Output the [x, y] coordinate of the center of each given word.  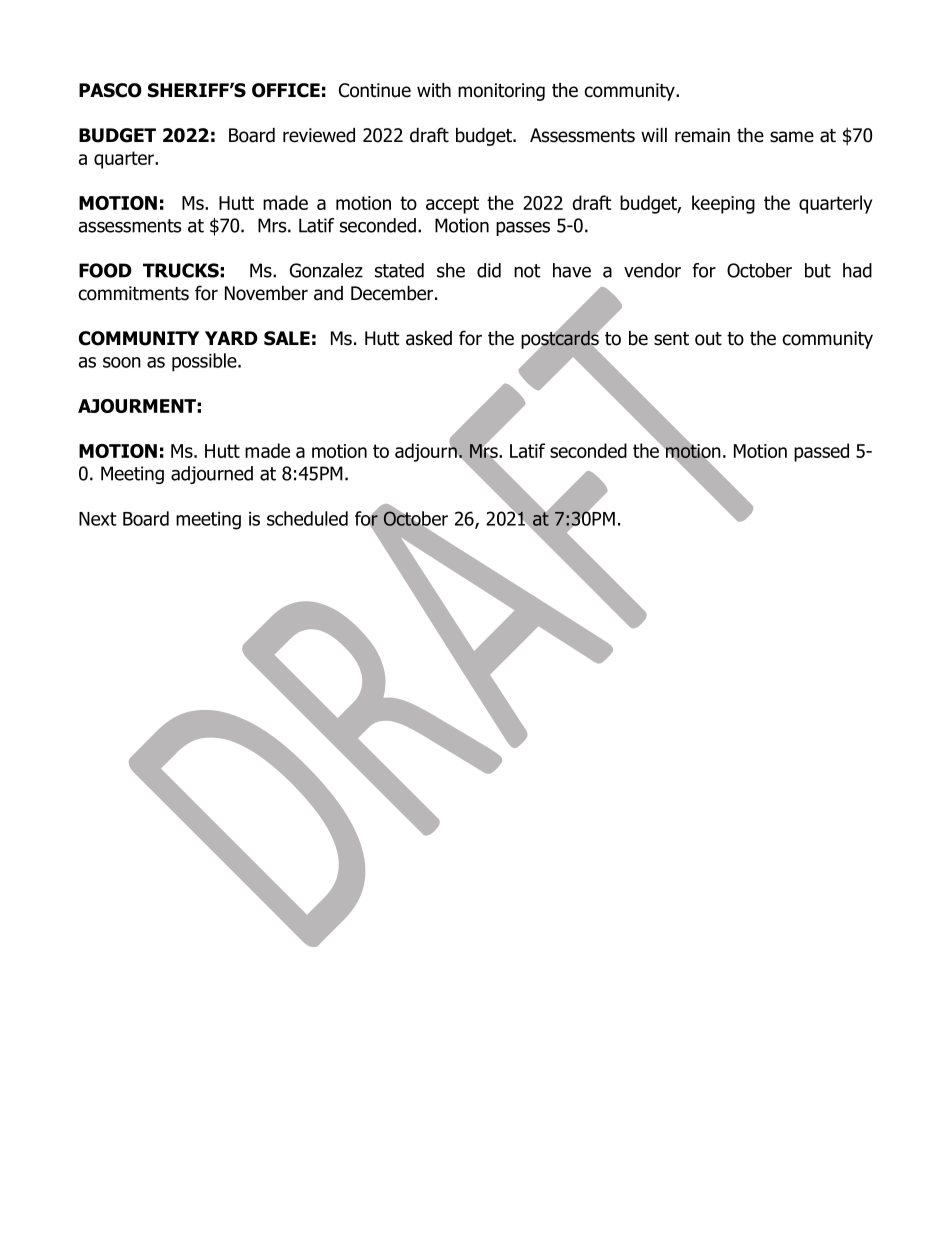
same [792, 137]
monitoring [501, 92]
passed [821, 452]
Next [98, 519]
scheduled [307, 518]
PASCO [110, 90]
